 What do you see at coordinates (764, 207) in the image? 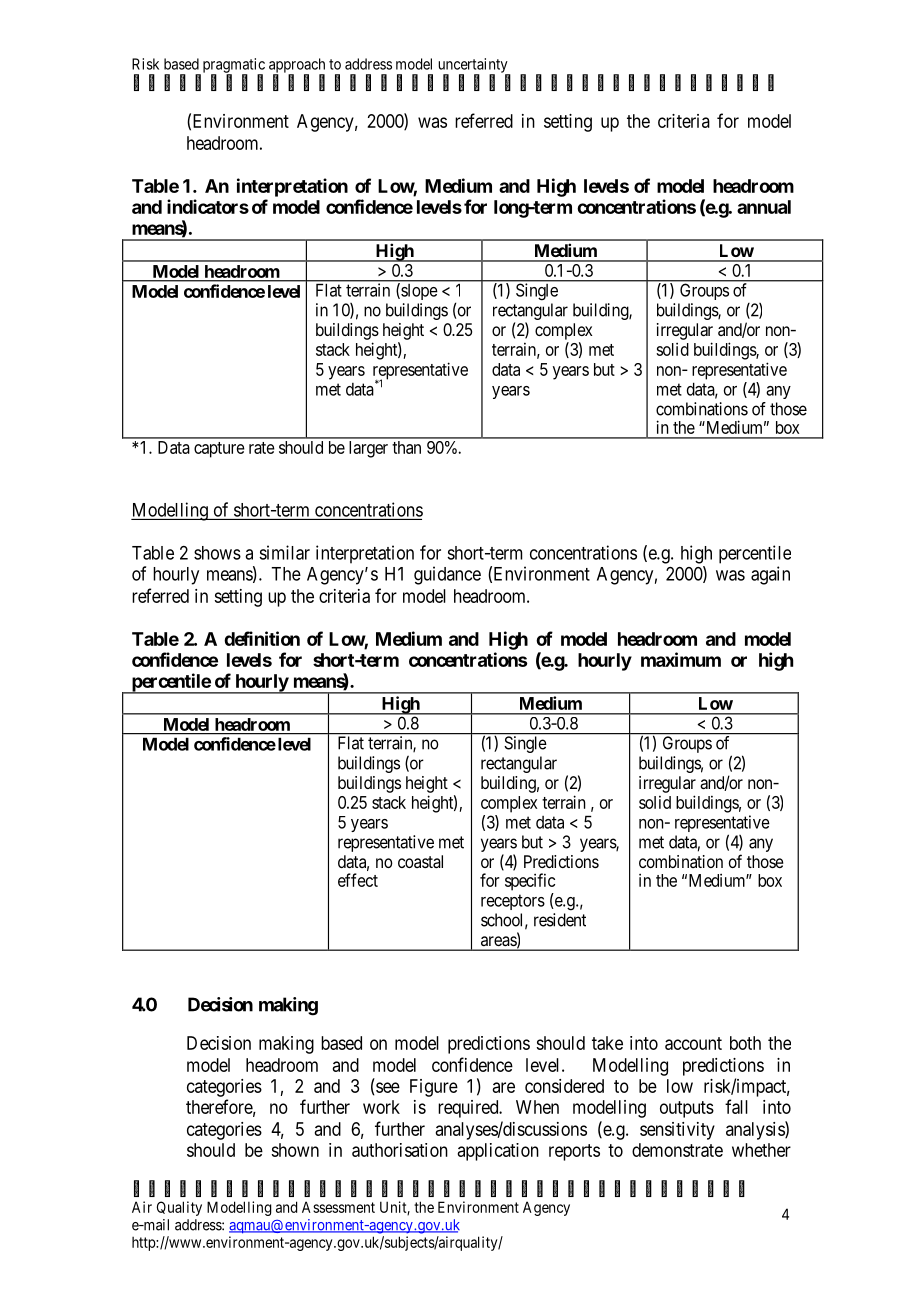
I see `annual` at bounding box center [764, 207].
